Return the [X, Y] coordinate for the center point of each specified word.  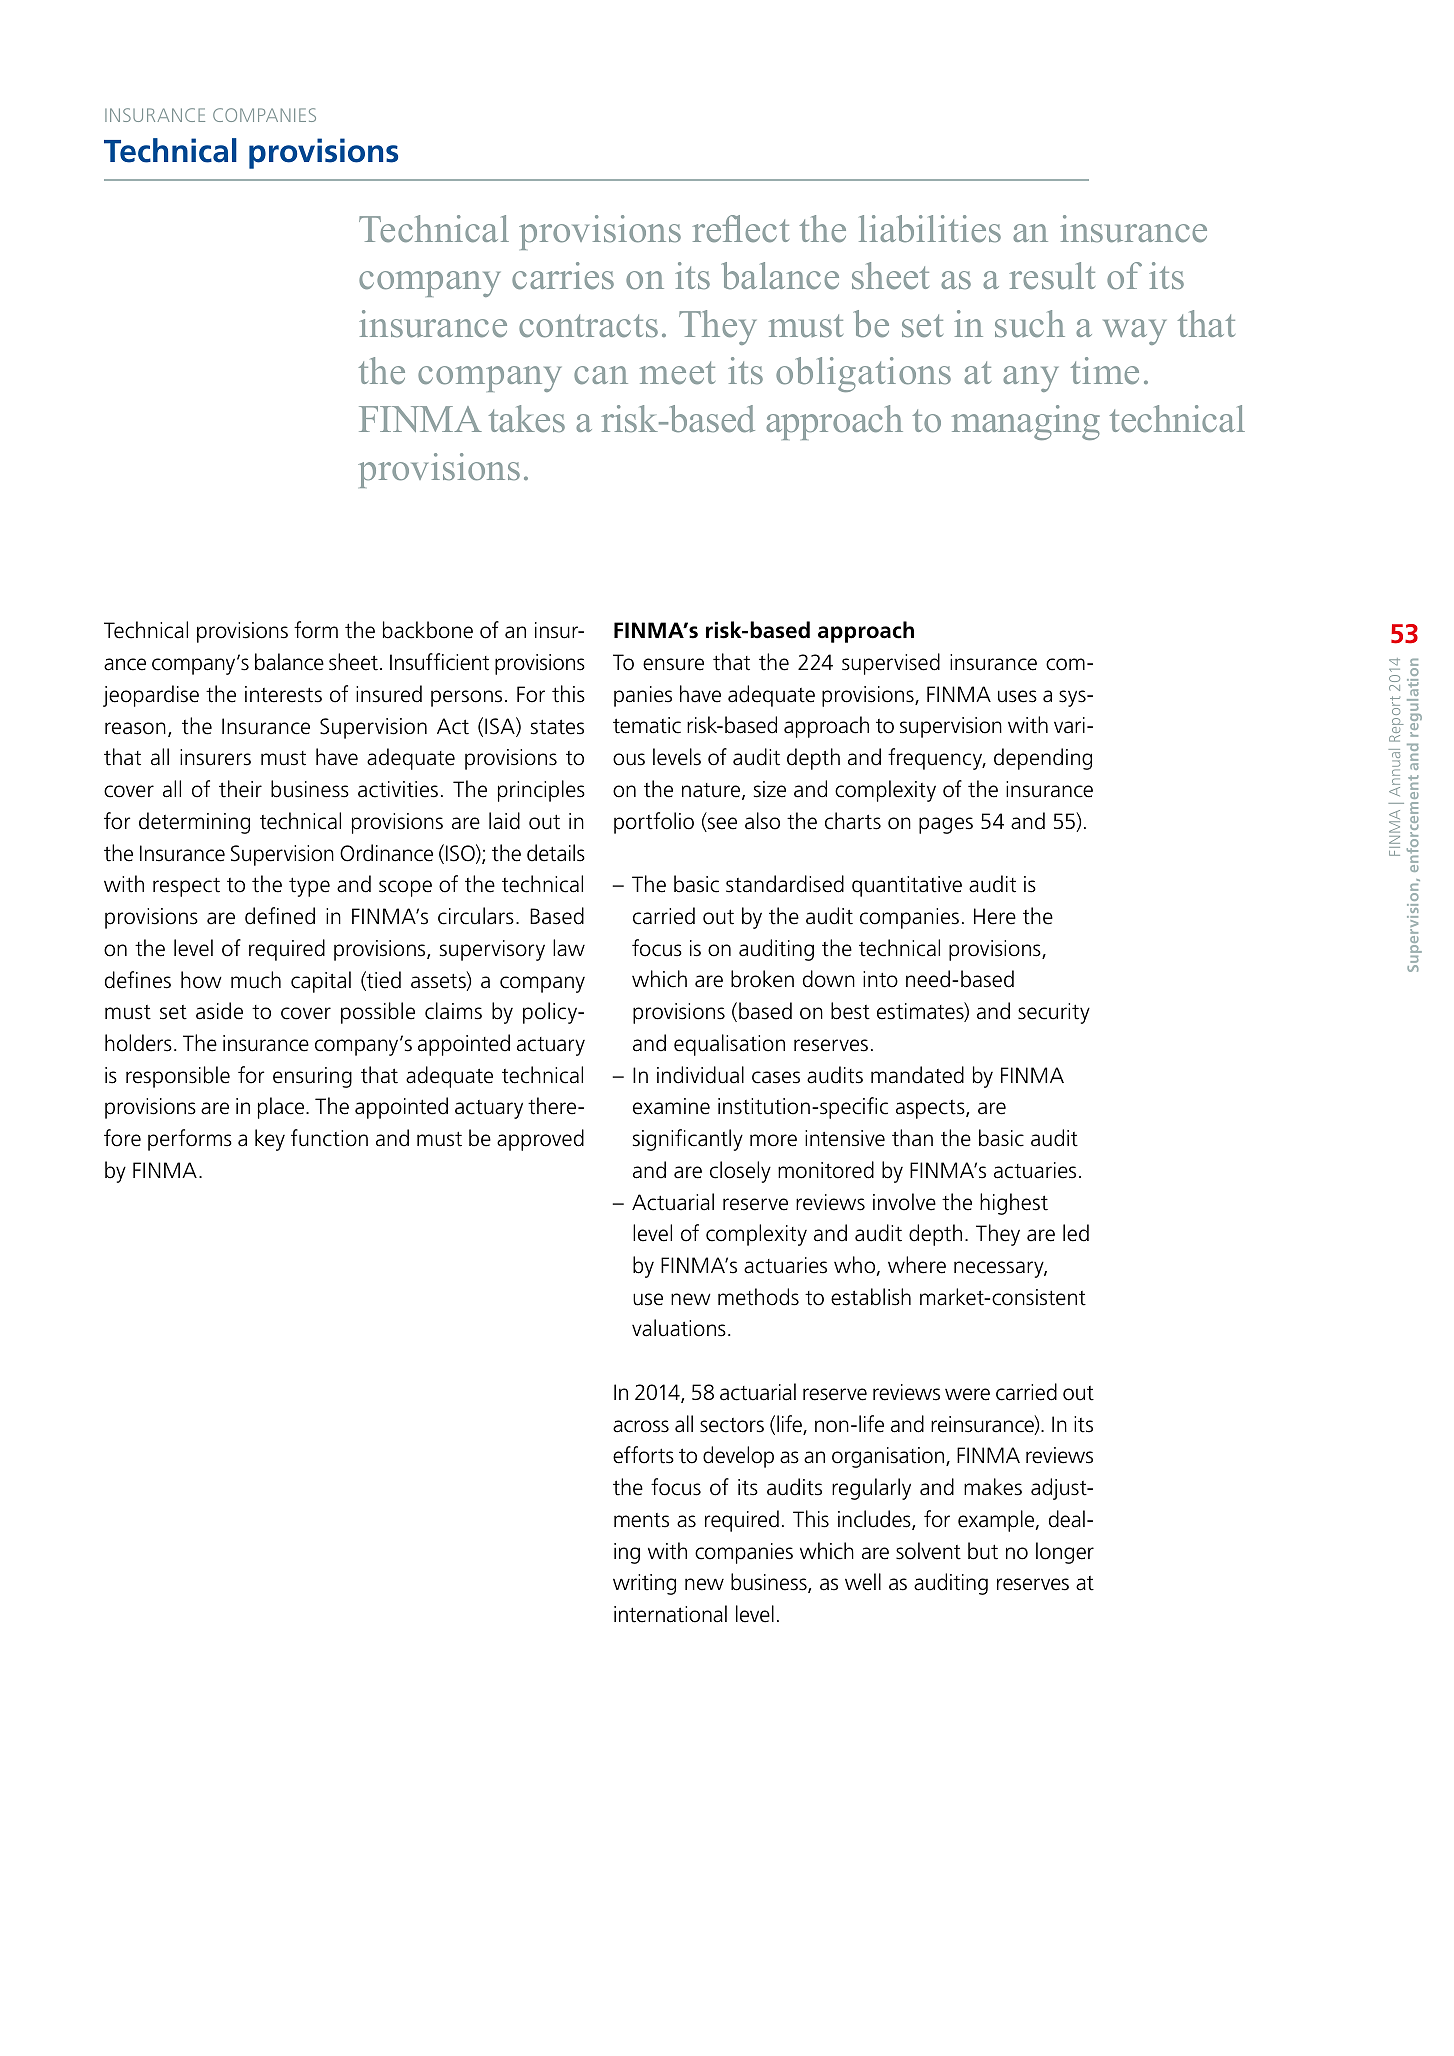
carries [563, 275]
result [1052, 275]
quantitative [907, 886]
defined [280, 916]
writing [644, 1584]
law [569, 948]
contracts [588, 326]
